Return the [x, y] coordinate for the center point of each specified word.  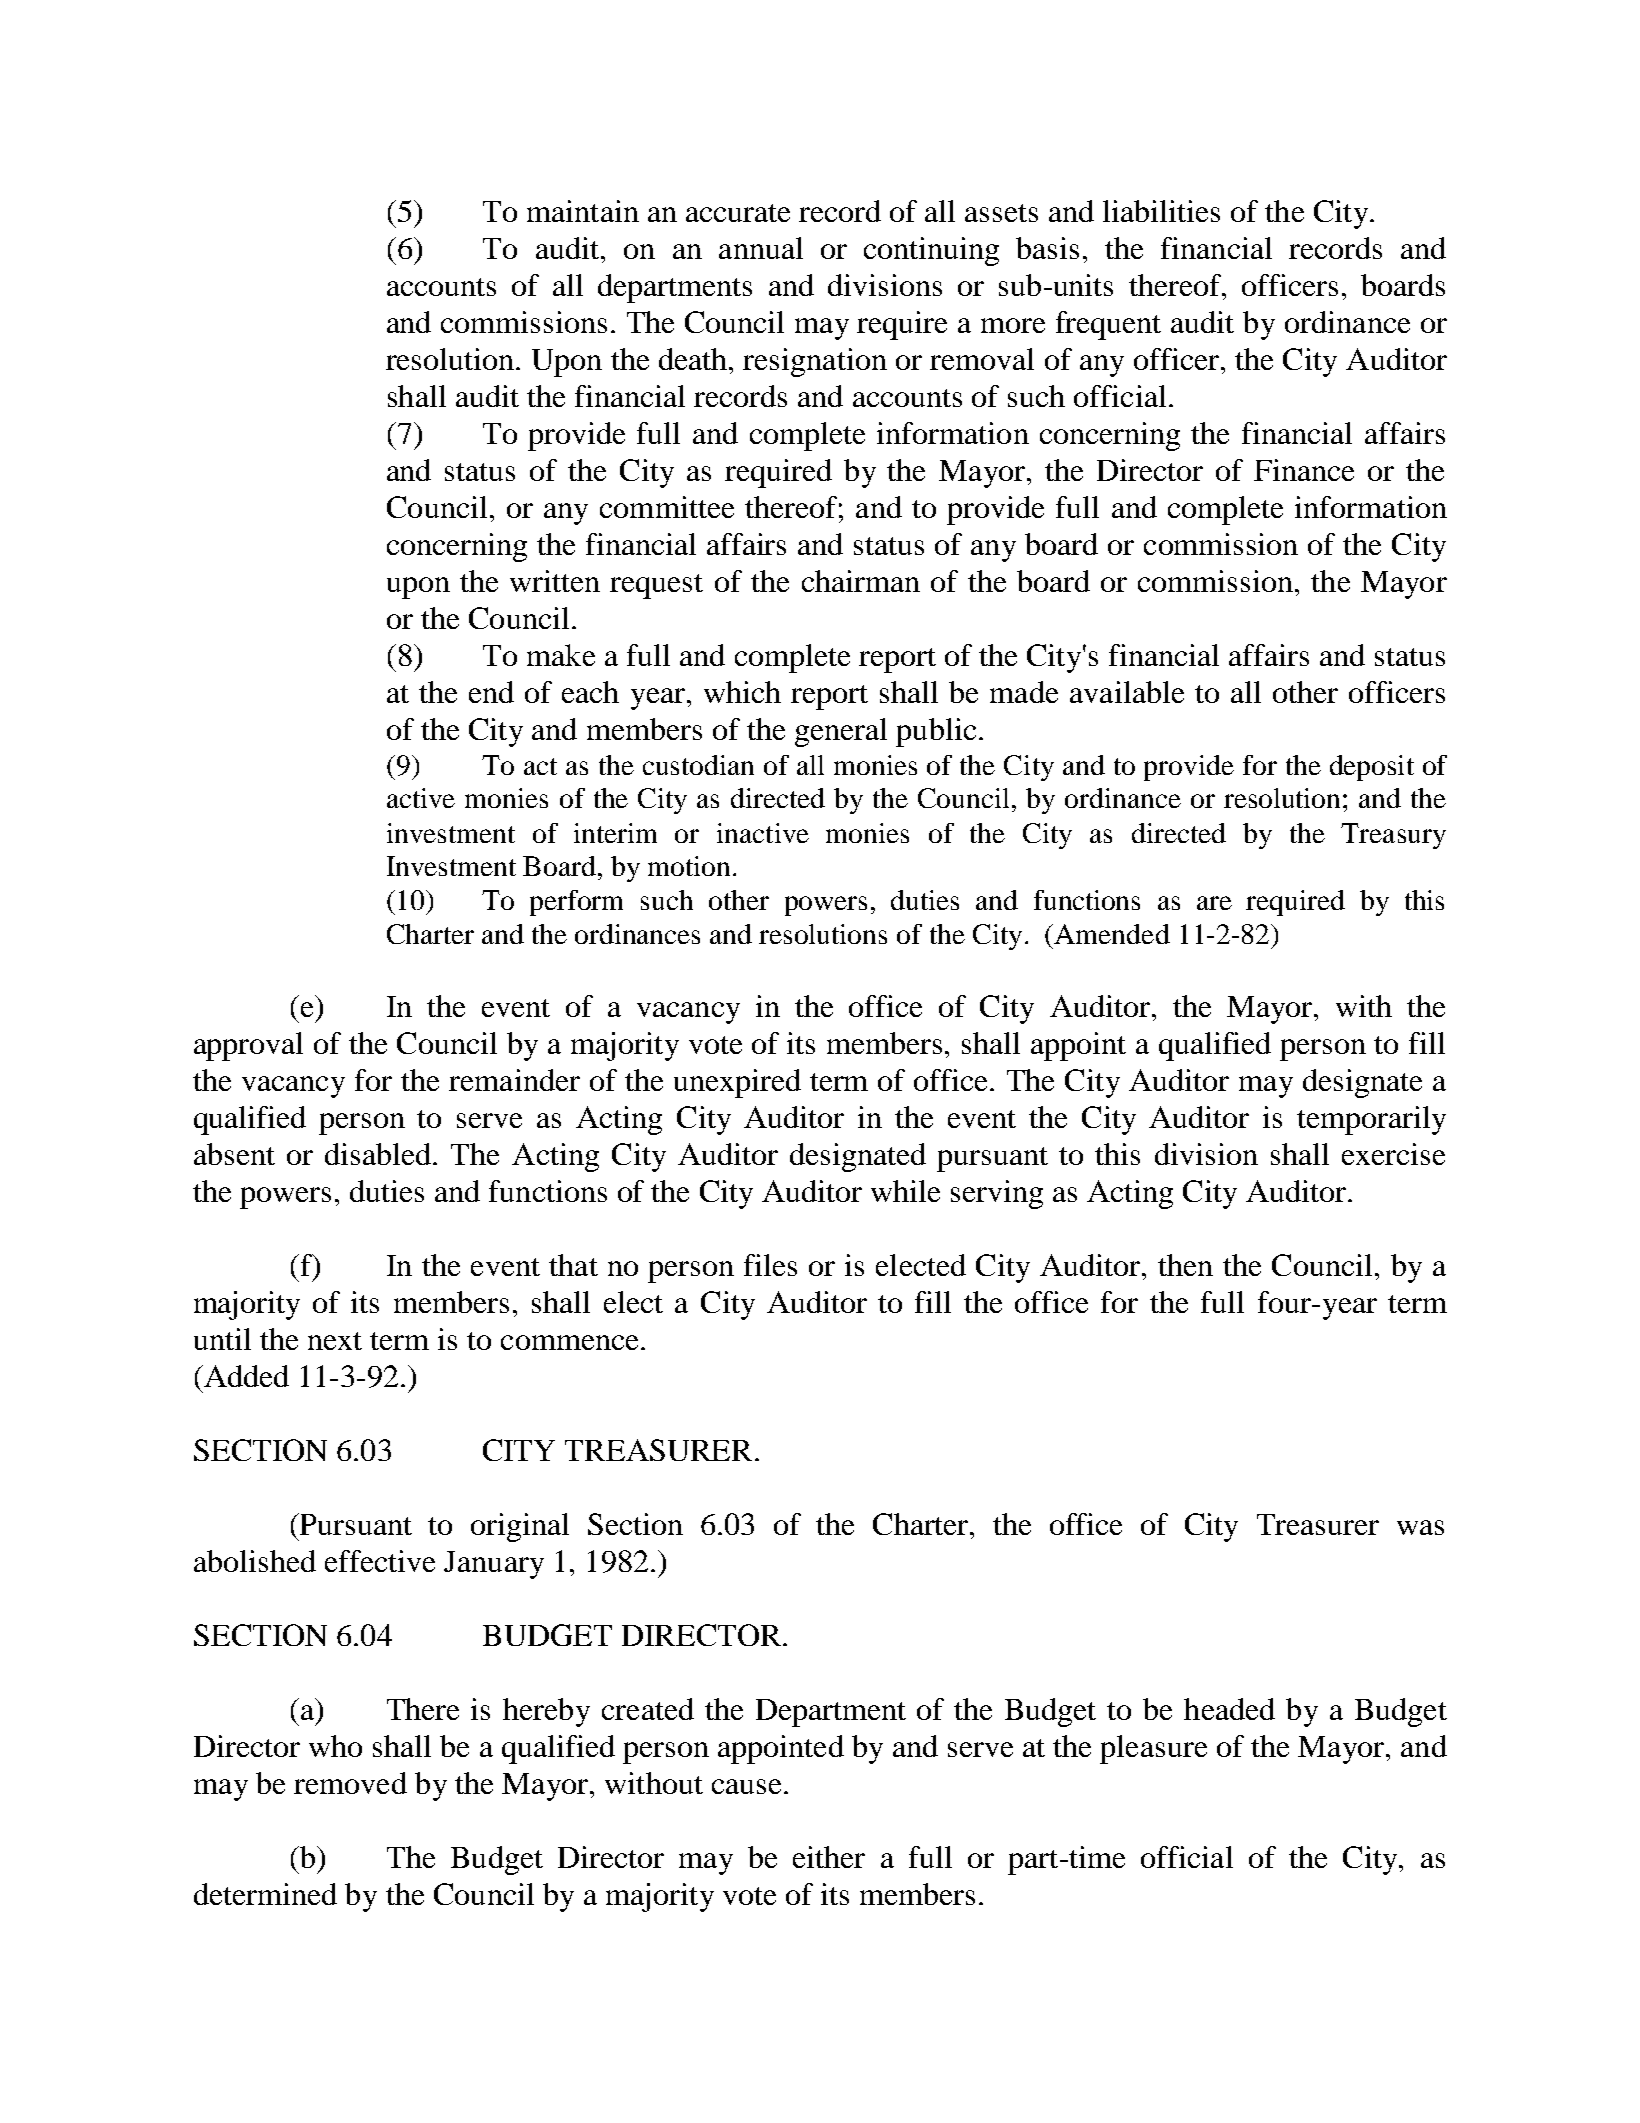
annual [761, 248]
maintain [583, 211]
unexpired [737, 1083]
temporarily [1371, 1120]
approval [248, 1046]
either [829, 1857]
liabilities [1161, 211]
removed [350, 1783]
